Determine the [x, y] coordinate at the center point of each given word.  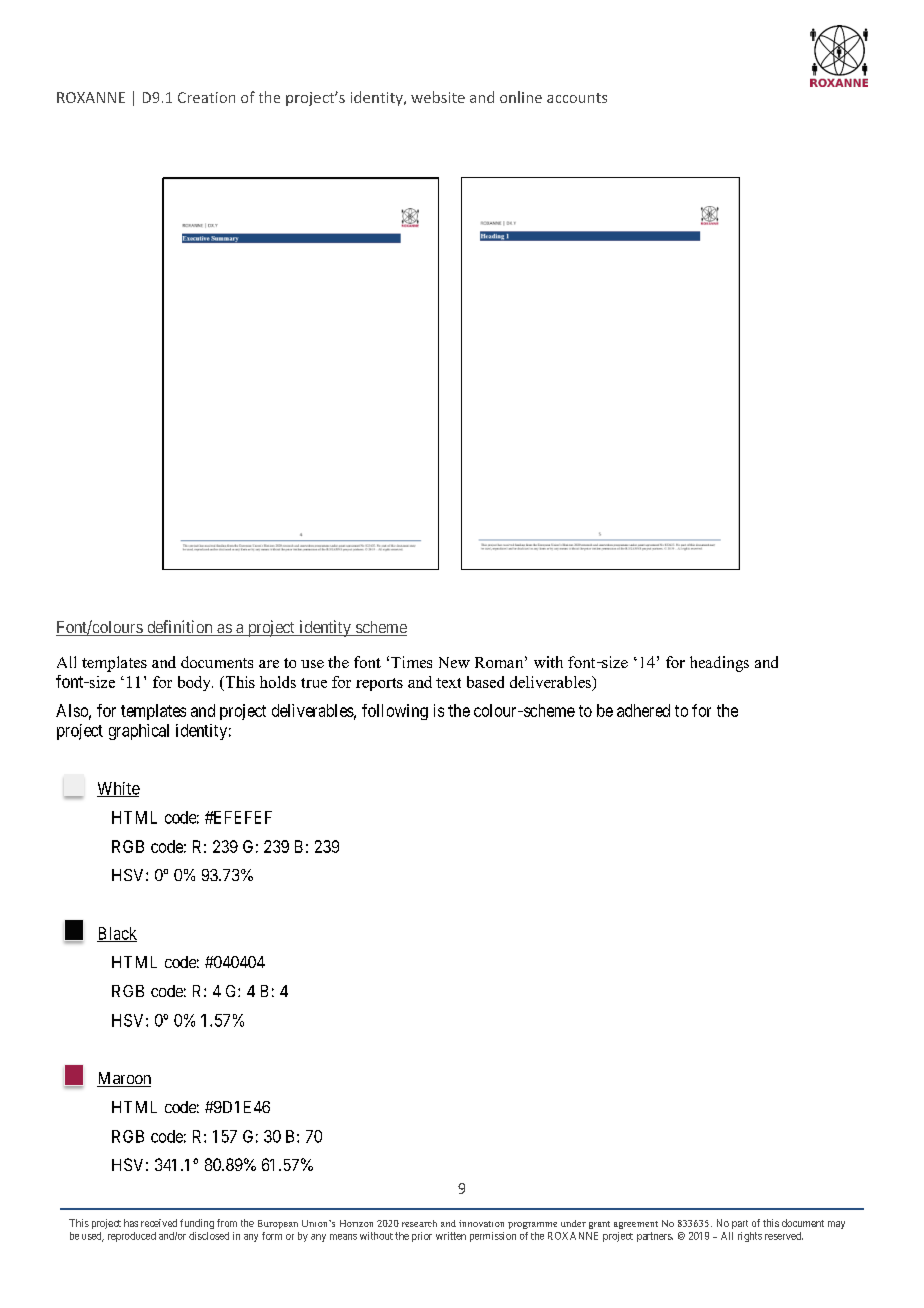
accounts [577, 98]
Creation [206, 97]
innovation [481, 1223]
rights [750, 1237]
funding [197, 1224]
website [438, 97]
